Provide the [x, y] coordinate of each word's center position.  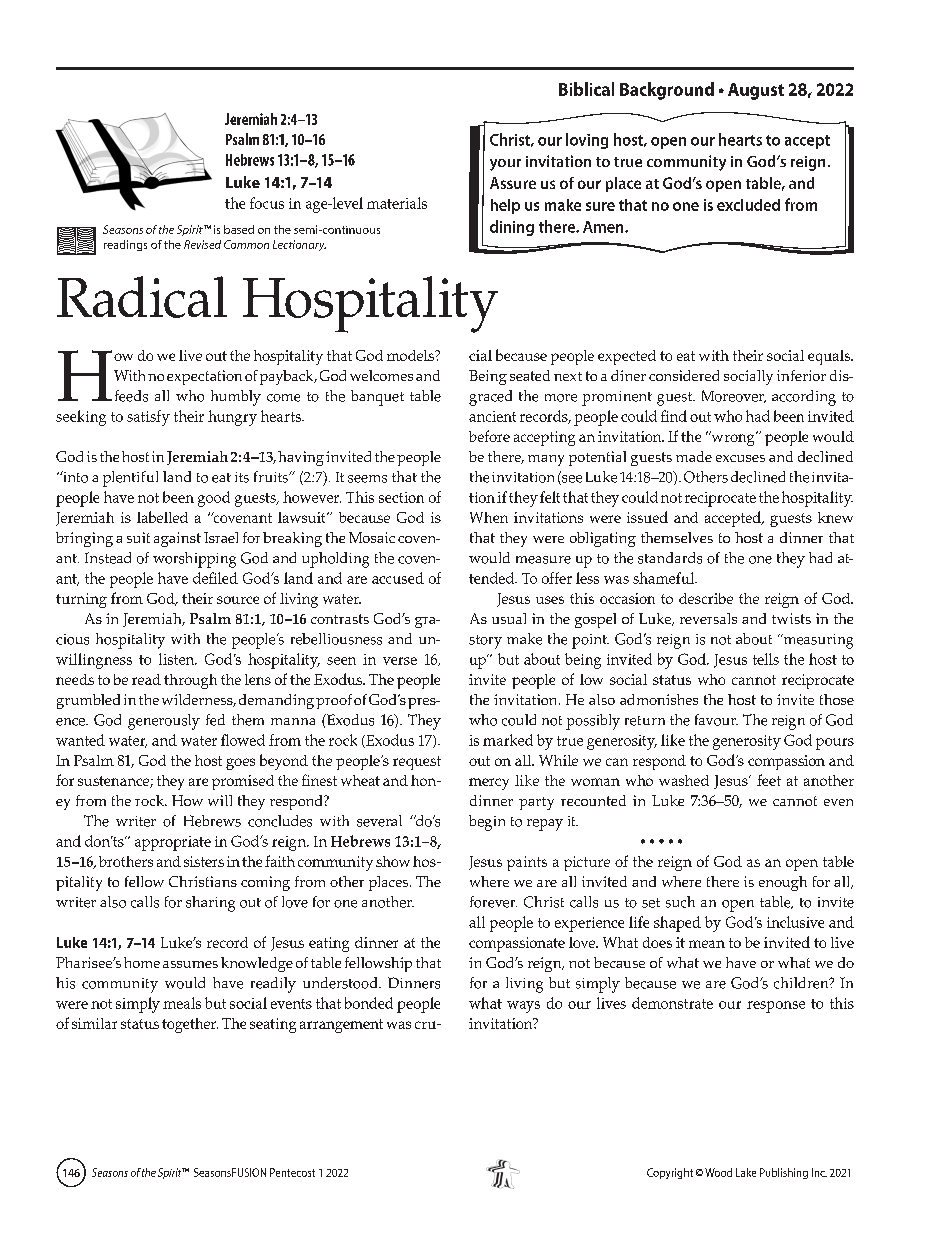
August [756, 91]
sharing [210, 904]
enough [783, 883]
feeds [131, 396]
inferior [801, 375]
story [485, 642]
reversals [708, 618]
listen [178, 659]
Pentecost [292, 1172]
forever [493, 902]
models [411, 355]
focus [267, 203]
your [505, 165]
